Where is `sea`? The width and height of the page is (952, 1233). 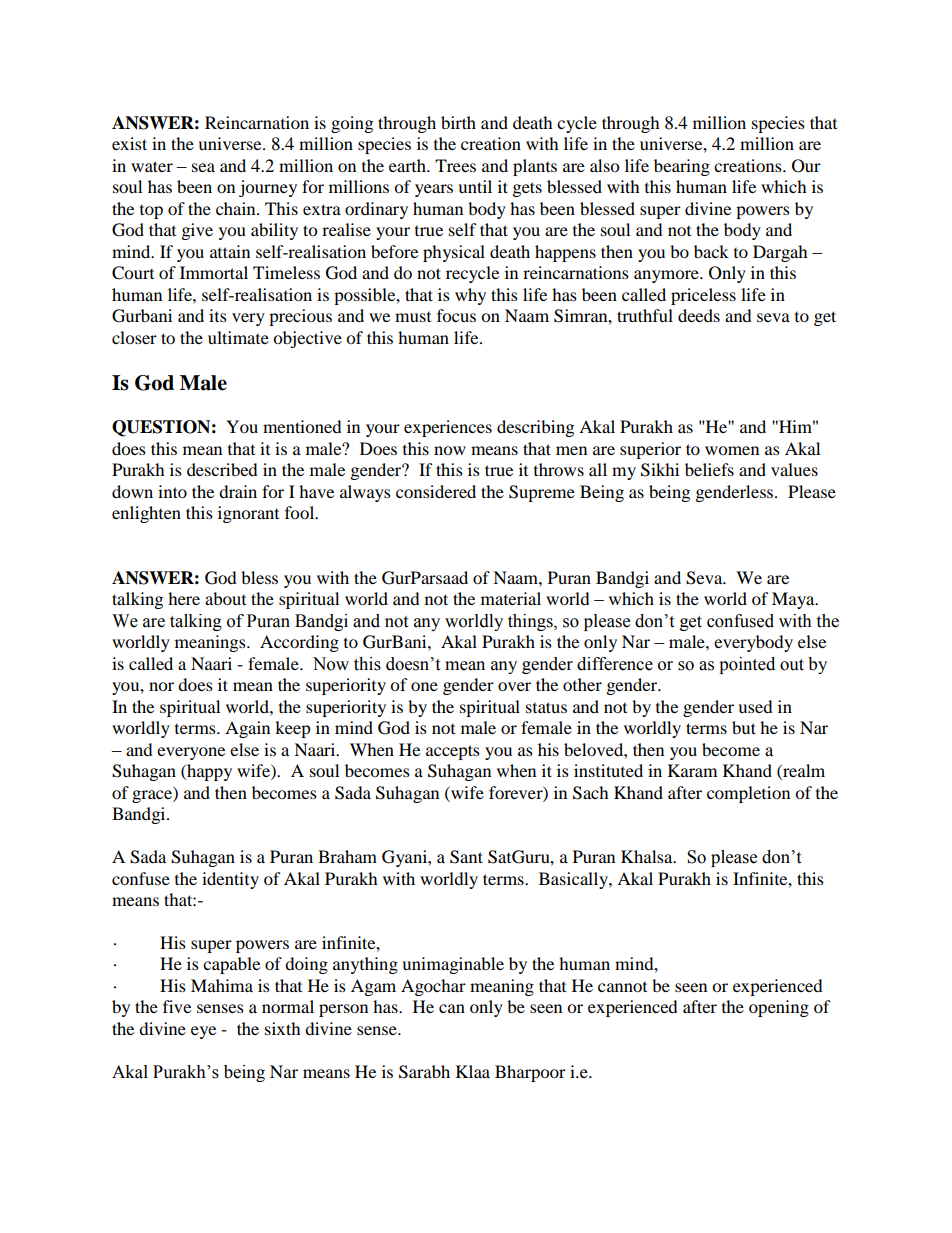 sea is located at coordinates (203, 167).
